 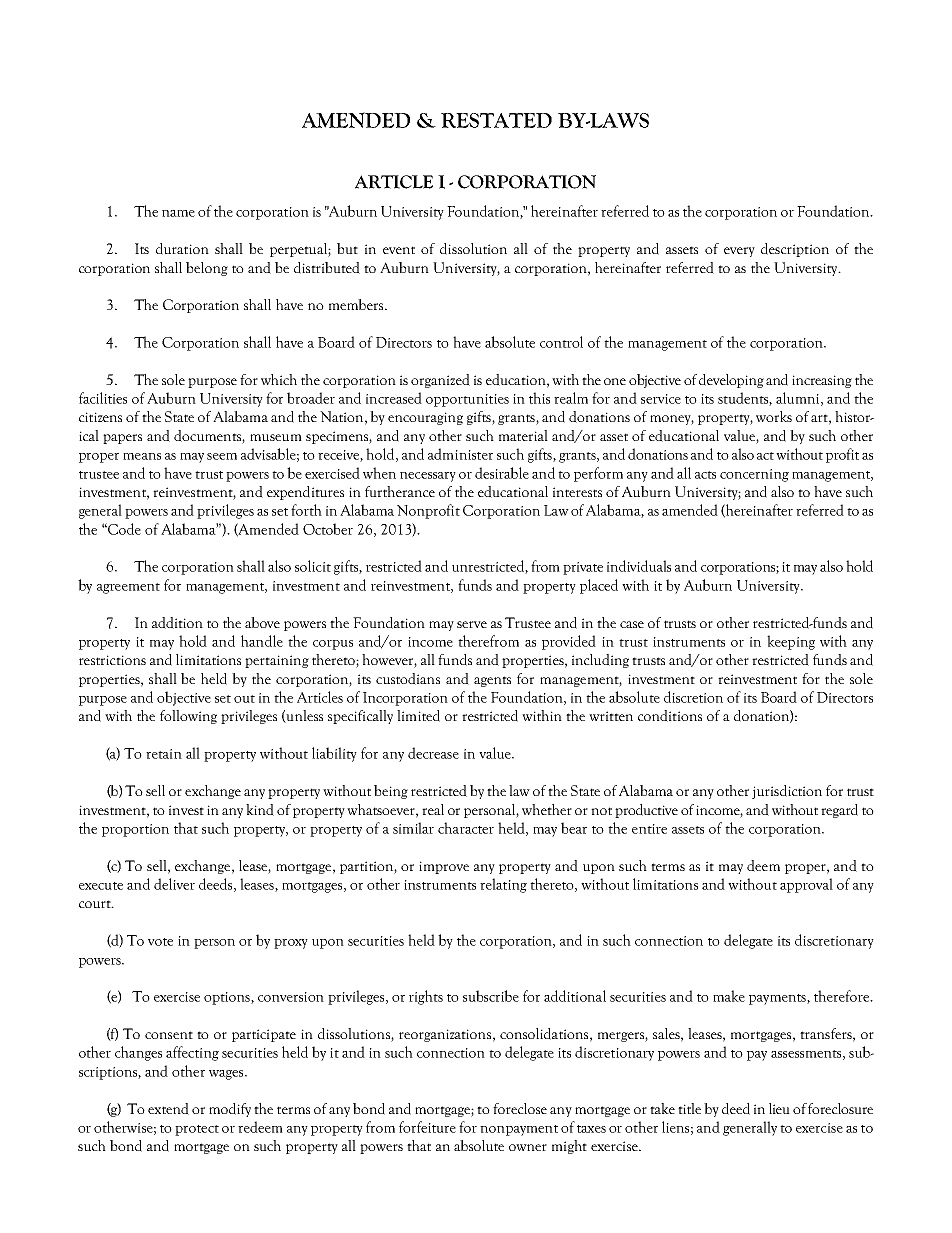 I want to click on character, so click(x=466, y=828).
